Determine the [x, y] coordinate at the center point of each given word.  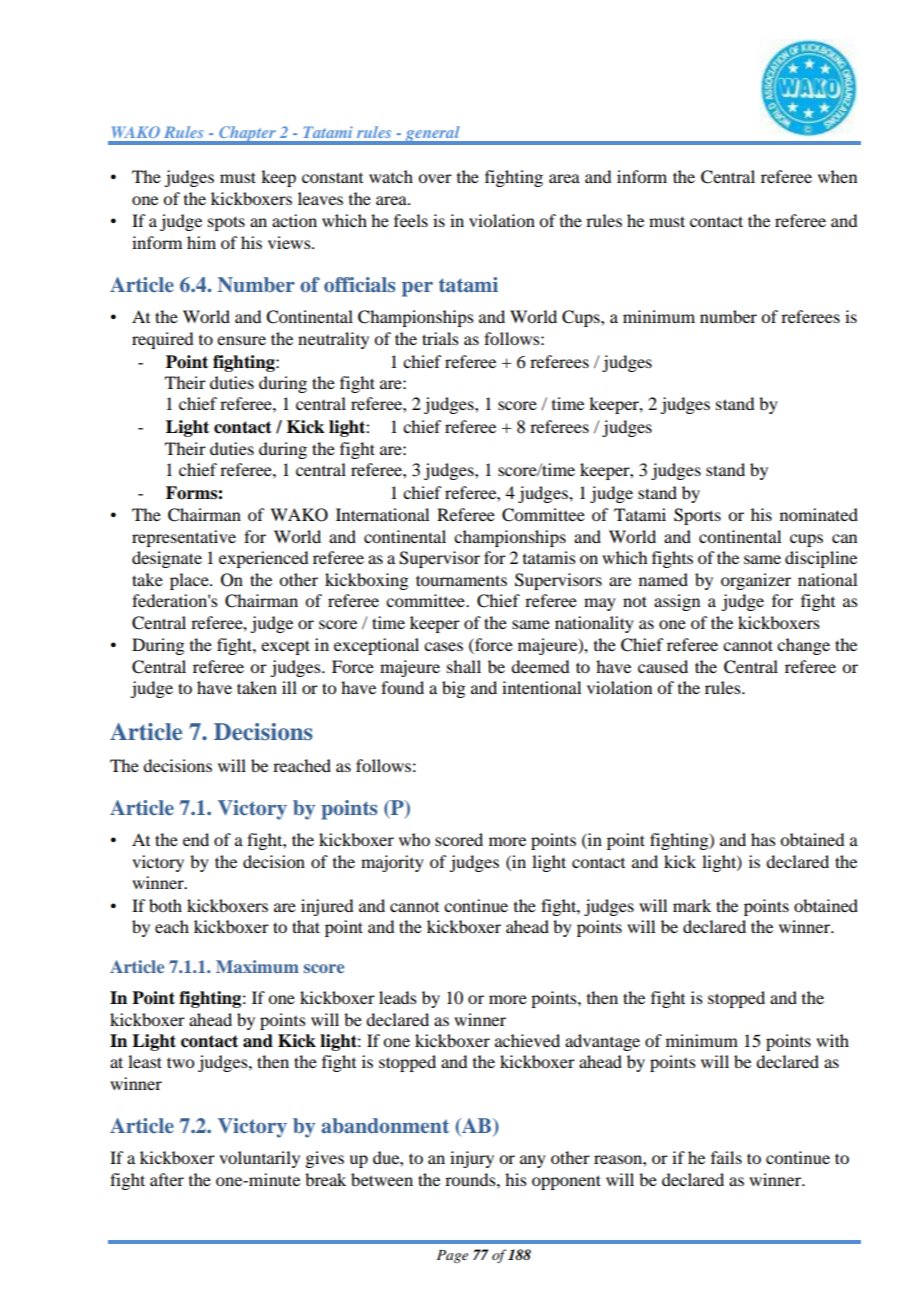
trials [440, 338]
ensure [241, 340]
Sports [697, 516]
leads [398, 997]
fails [726, 1157]
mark [692, 905]
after [167, 1179]
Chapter [247, 135]
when [837, 176]
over [435, 178]
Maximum [257, 966]
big [453, 689]
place [190, 581]
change [803, 646]
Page [452, 1256]
